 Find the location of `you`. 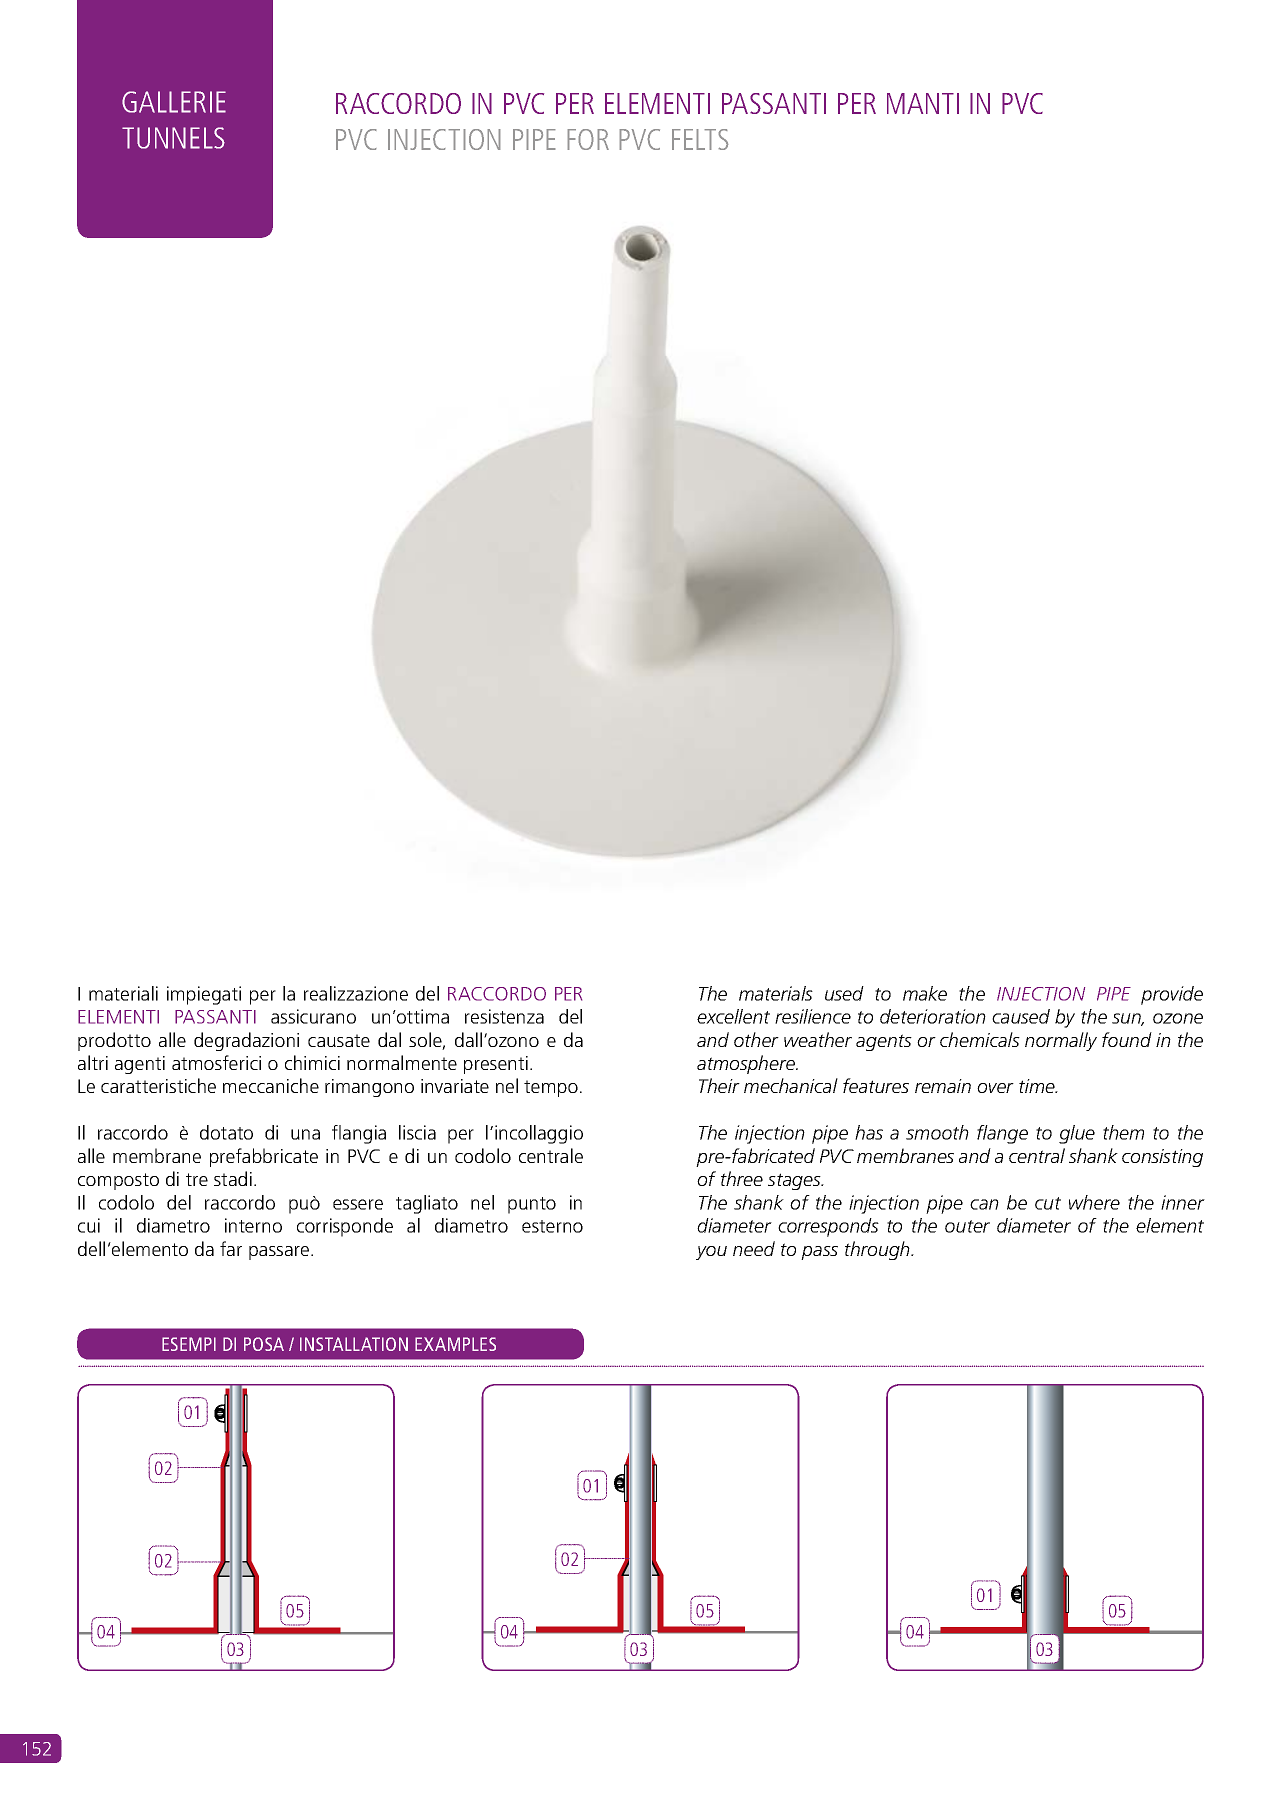

you is located at coordinates (711, 1253).
